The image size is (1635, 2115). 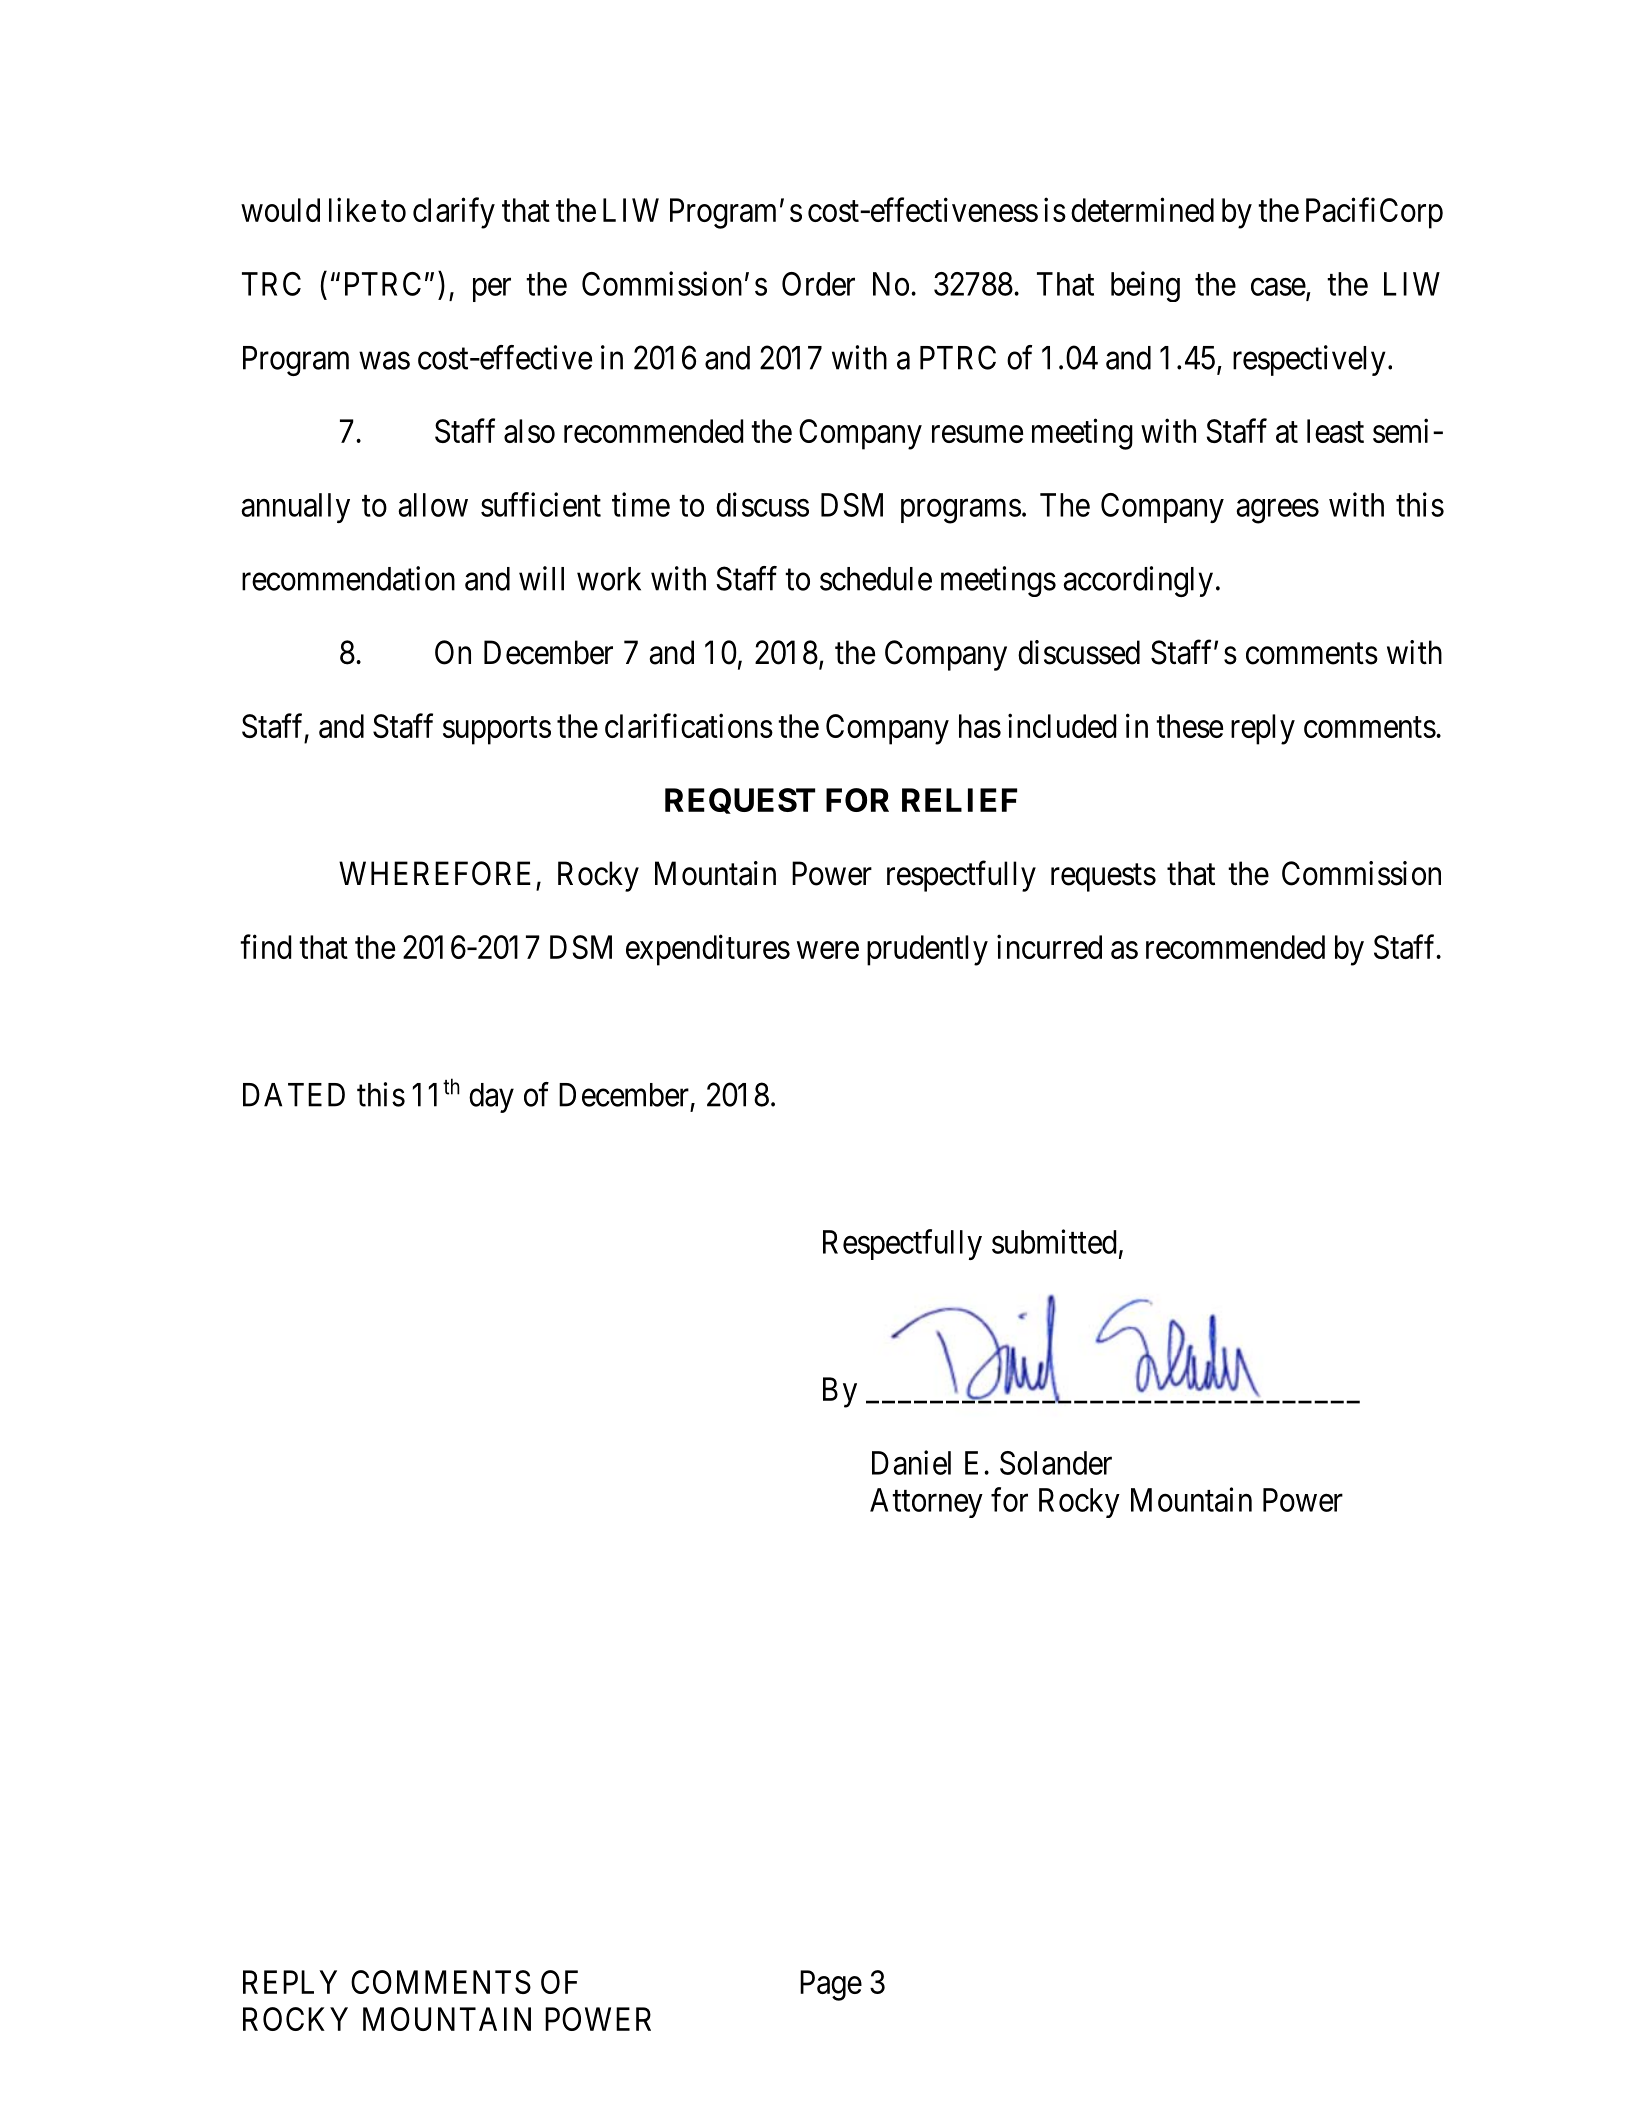 What do you see at coordinates (348, 578) in the document?
I see `recommendation` at bounding box center [348, 578].
